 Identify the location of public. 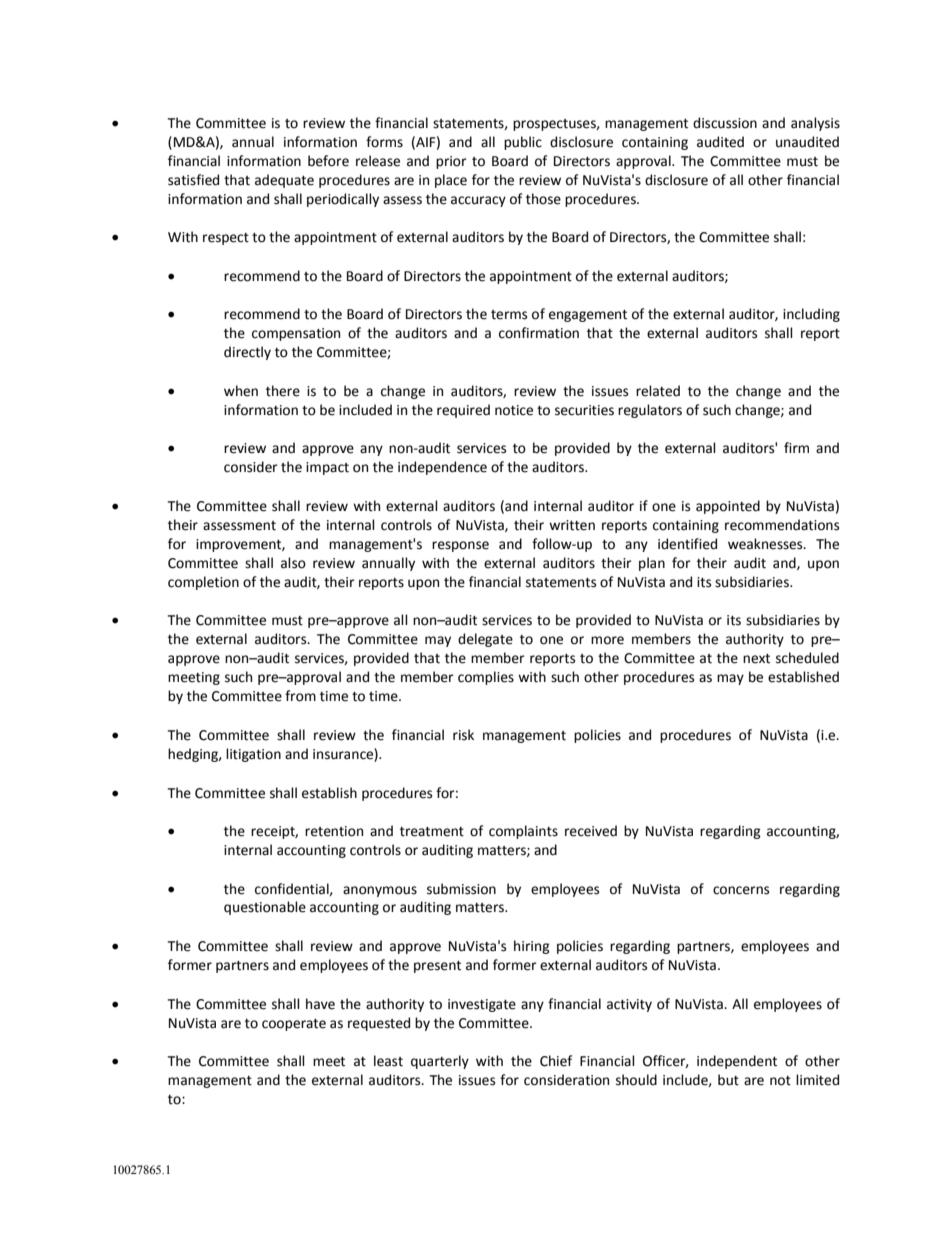
(523, 143).
